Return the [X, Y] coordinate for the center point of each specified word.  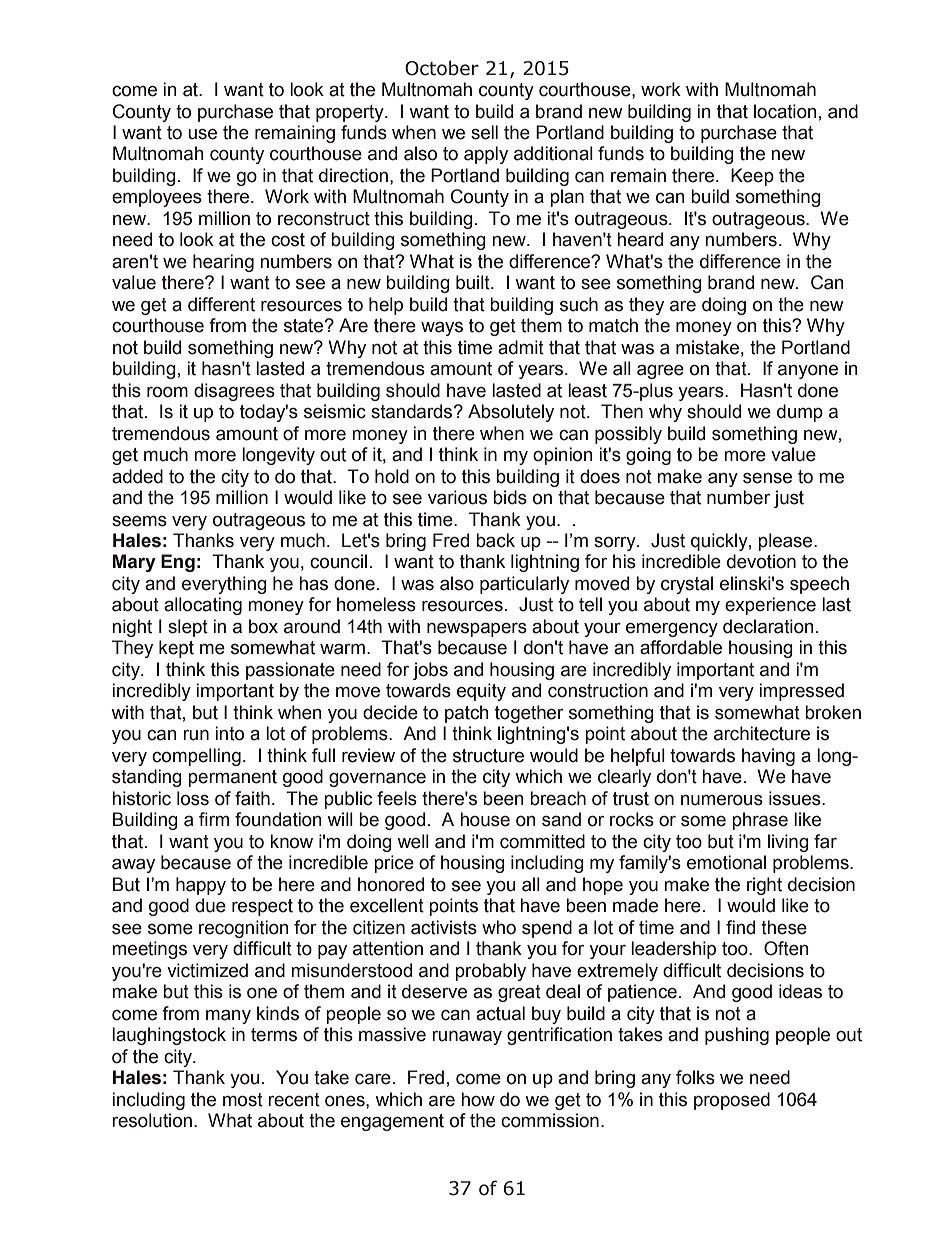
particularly [524, 585]
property [351, 113]
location [785, 111]
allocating [203, 606]
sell [484, 132]
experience [770, 606]
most [243, 1100]
